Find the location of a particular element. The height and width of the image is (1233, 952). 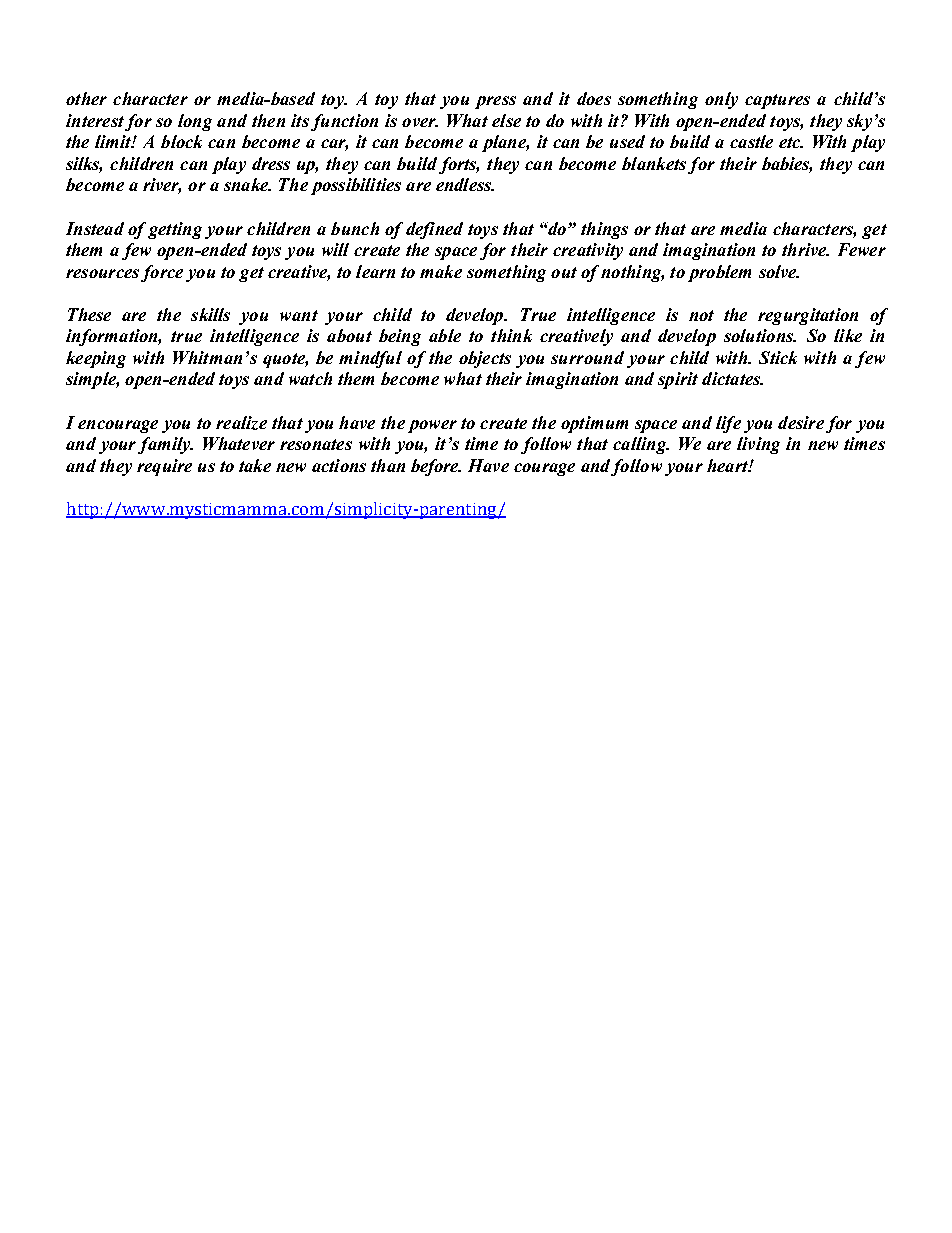

press is located at coordinates (495, 102).
